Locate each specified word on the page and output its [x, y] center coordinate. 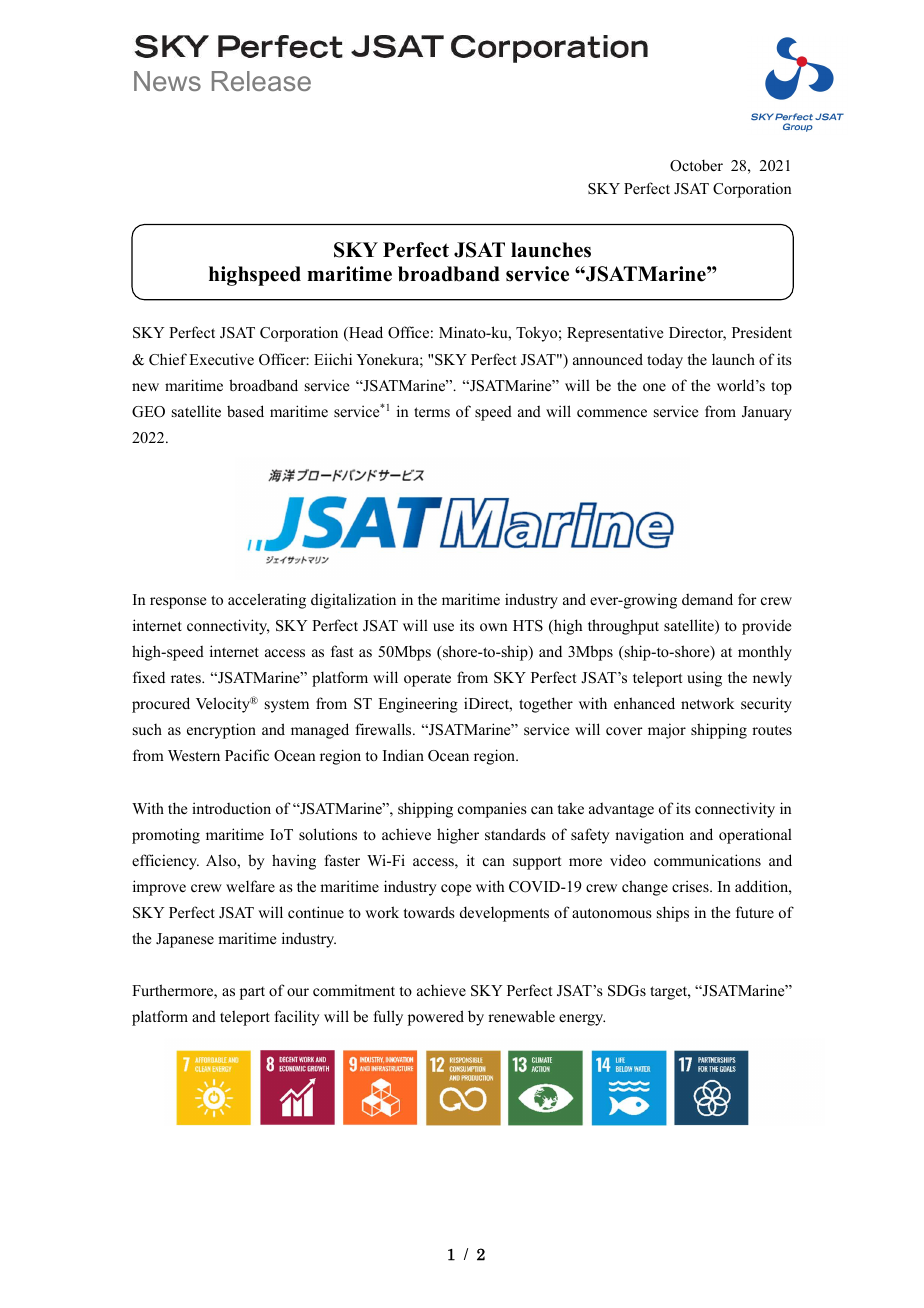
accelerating [267, 601]
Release [261, 81]
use [443, 627]
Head [365, 333]
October [696, 165]
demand [707, 599]
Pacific [247, 755]
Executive [221, 359]
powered [436, 1018]
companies [492, 810]
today [665, 361]
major [667, 731]
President [762, 332]
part [252, 993]
